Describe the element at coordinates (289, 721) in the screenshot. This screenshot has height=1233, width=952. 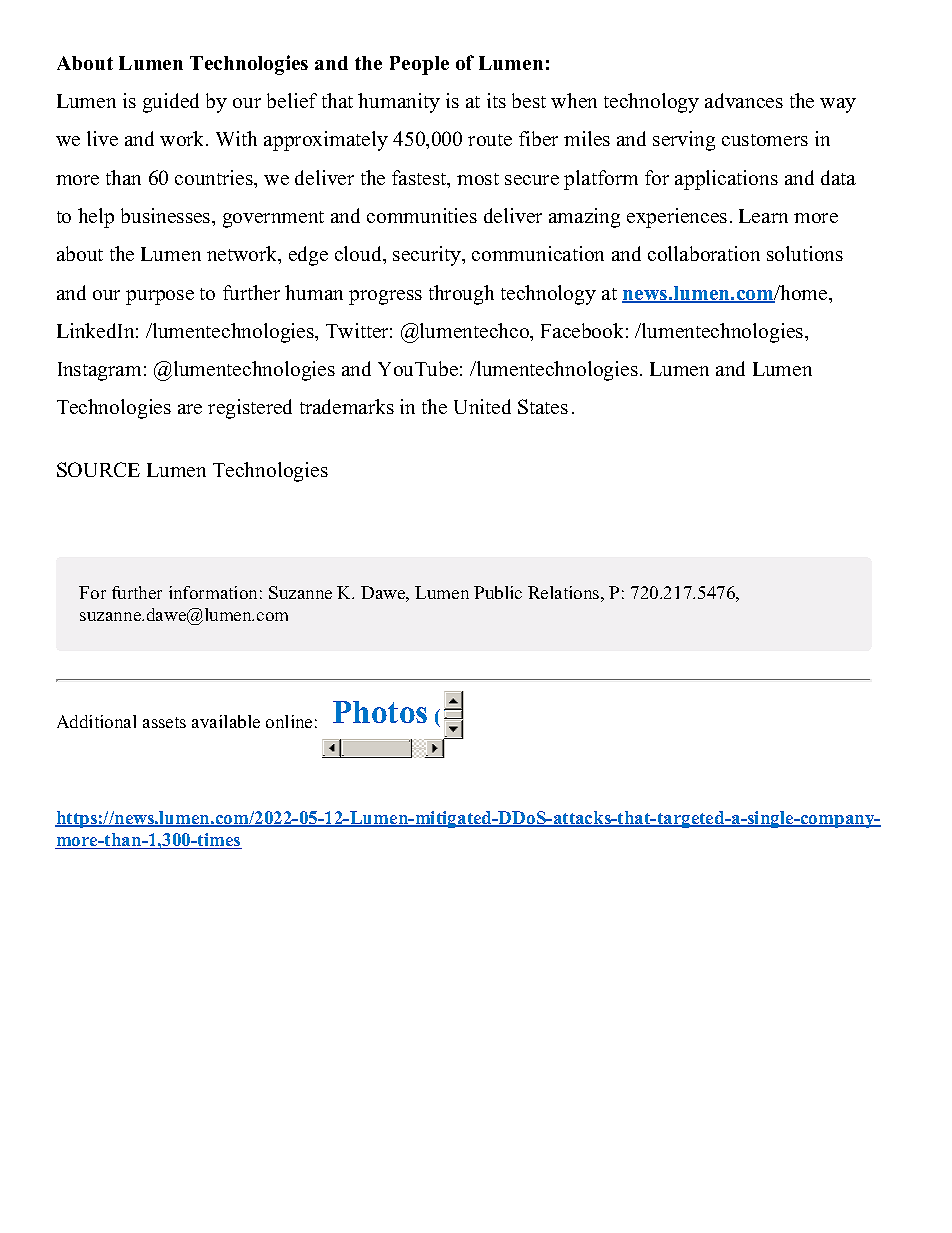
I see `online` at that location.
